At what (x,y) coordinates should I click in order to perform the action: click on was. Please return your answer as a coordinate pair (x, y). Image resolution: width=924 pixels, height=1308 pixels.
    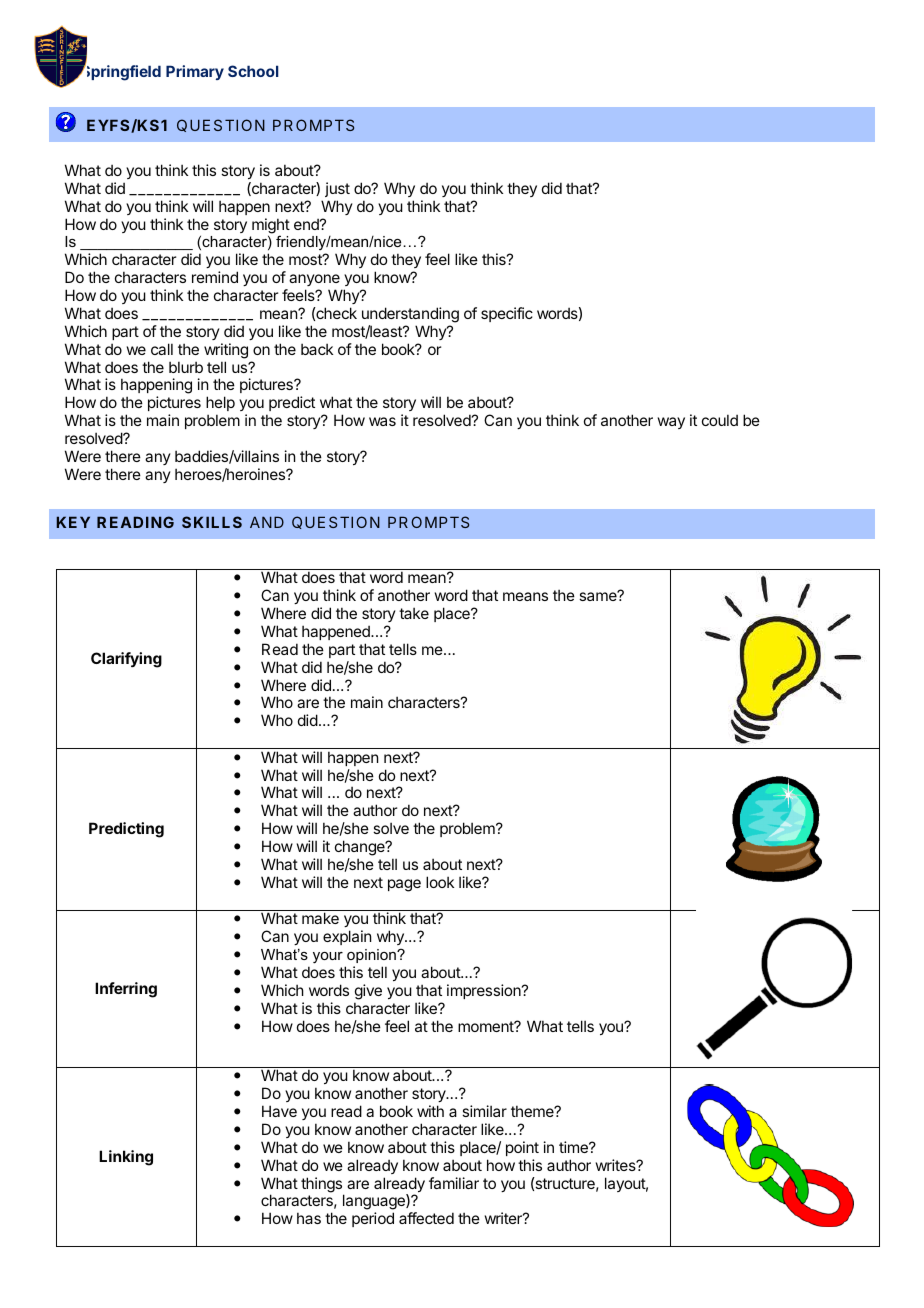
    Looking at the image, I should click on (382, 421).
